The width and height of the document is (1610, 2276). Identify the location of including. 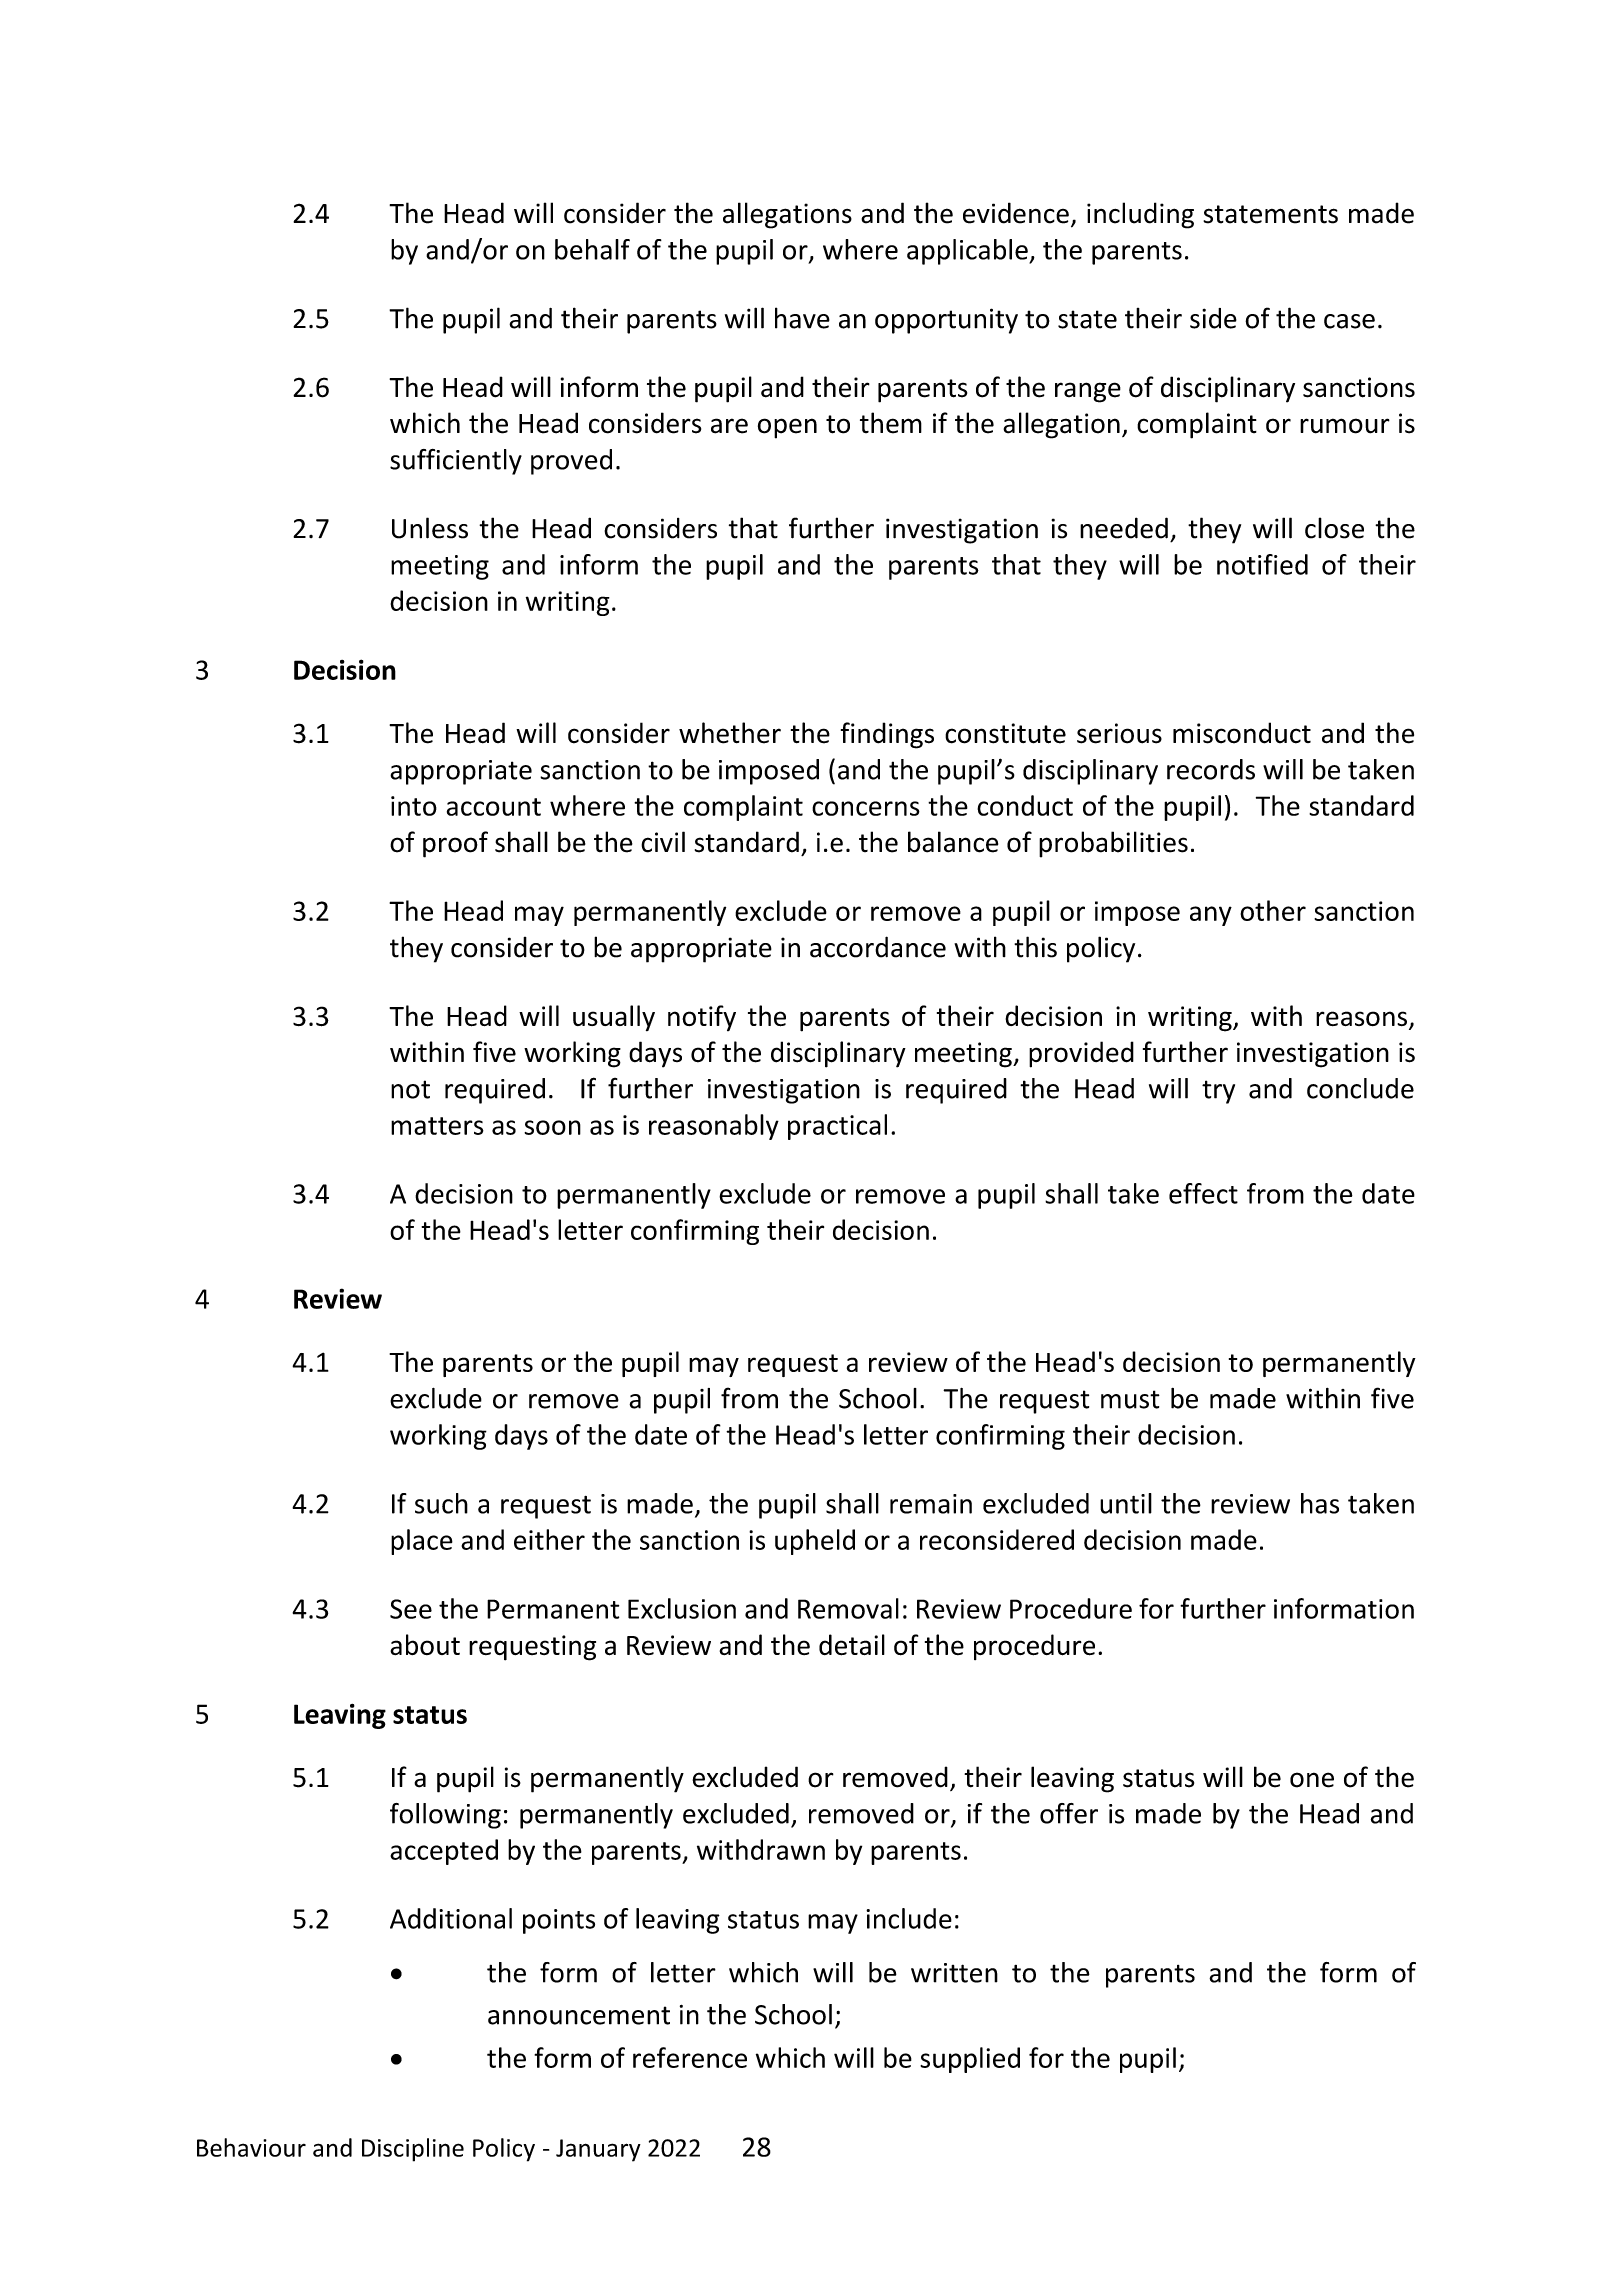
(1140, 215).
